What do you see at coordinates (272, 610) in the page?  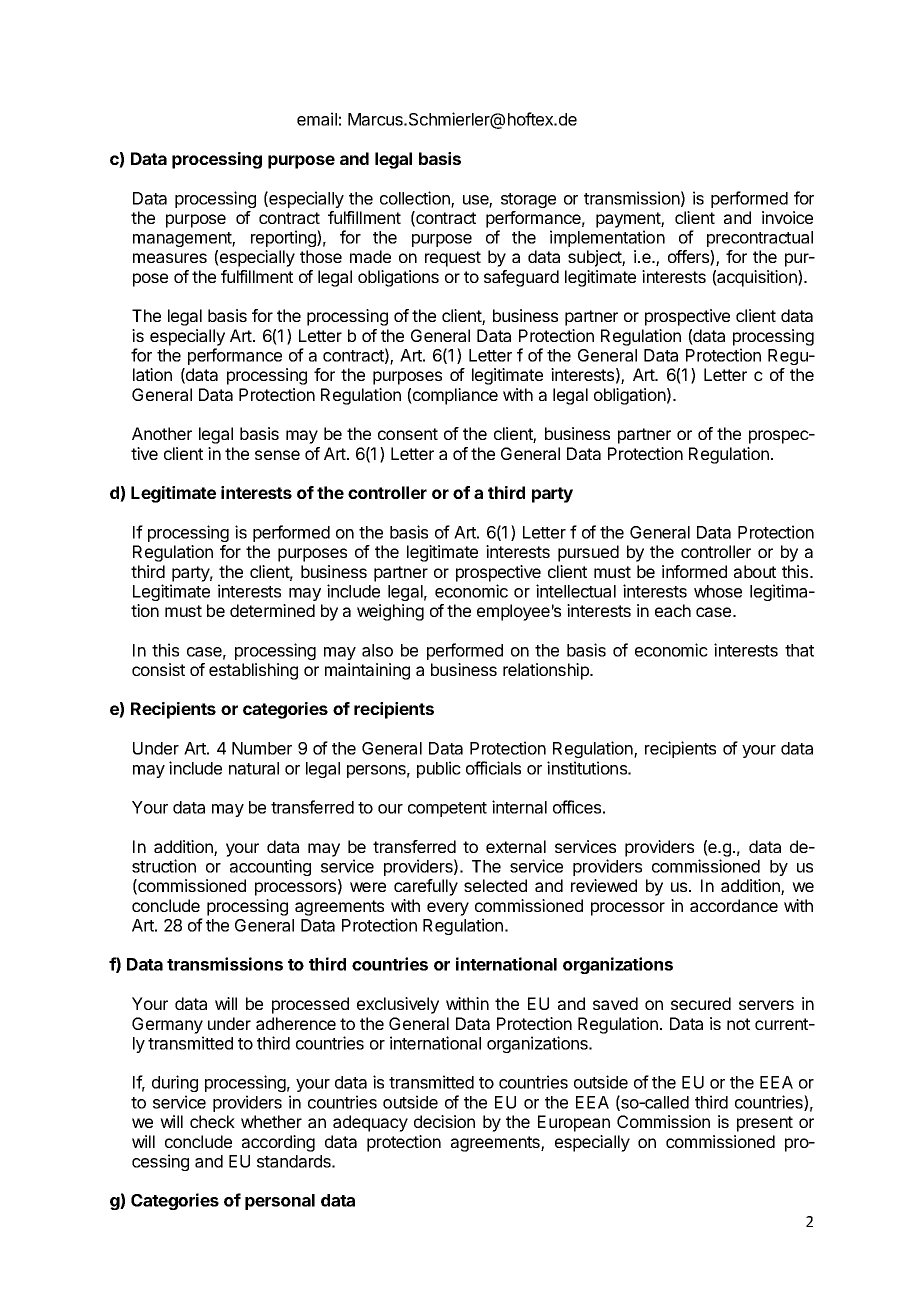 I see `determined` at bounding box center [272, 610].
